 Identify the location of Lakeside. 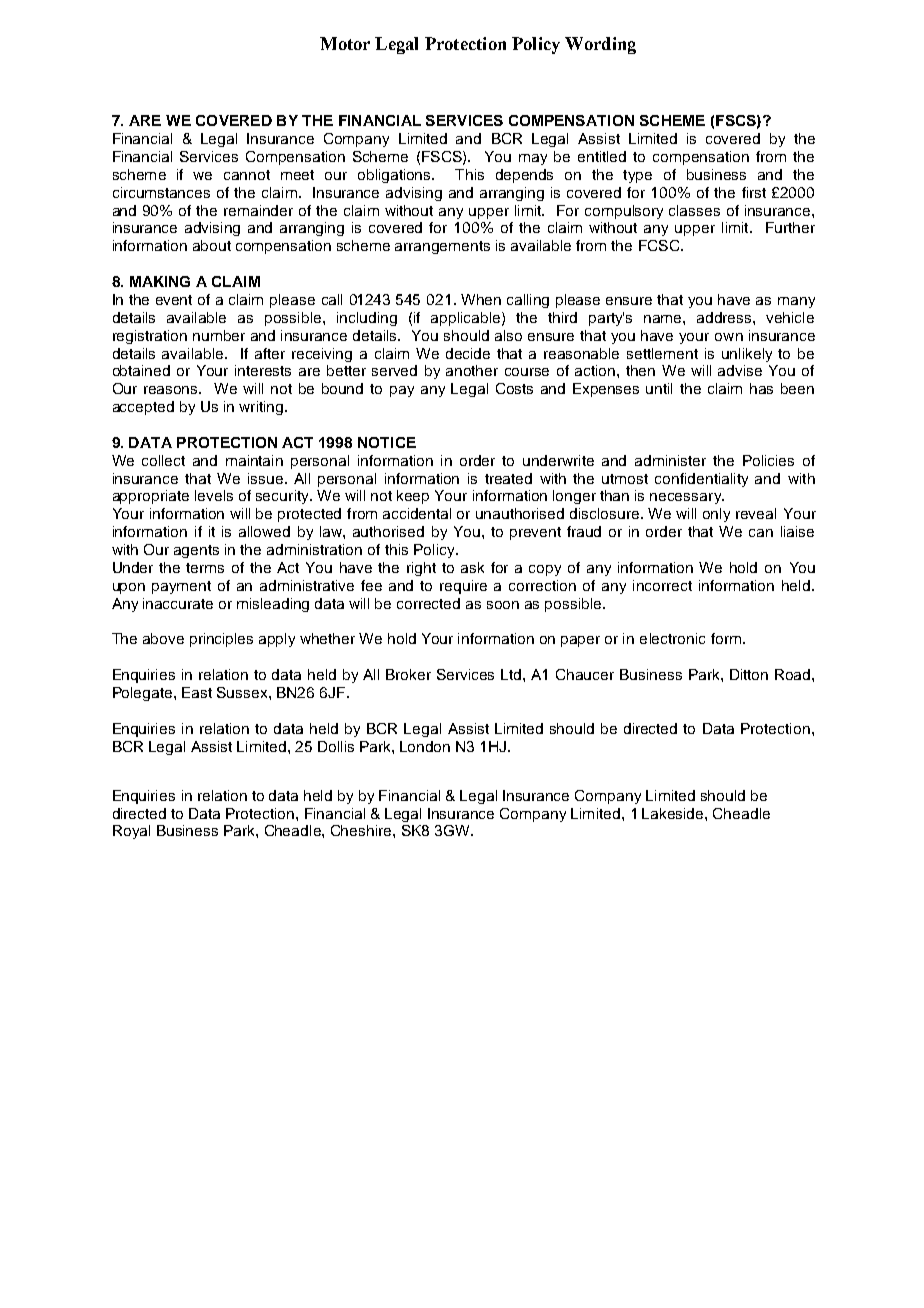
(674, 813).
